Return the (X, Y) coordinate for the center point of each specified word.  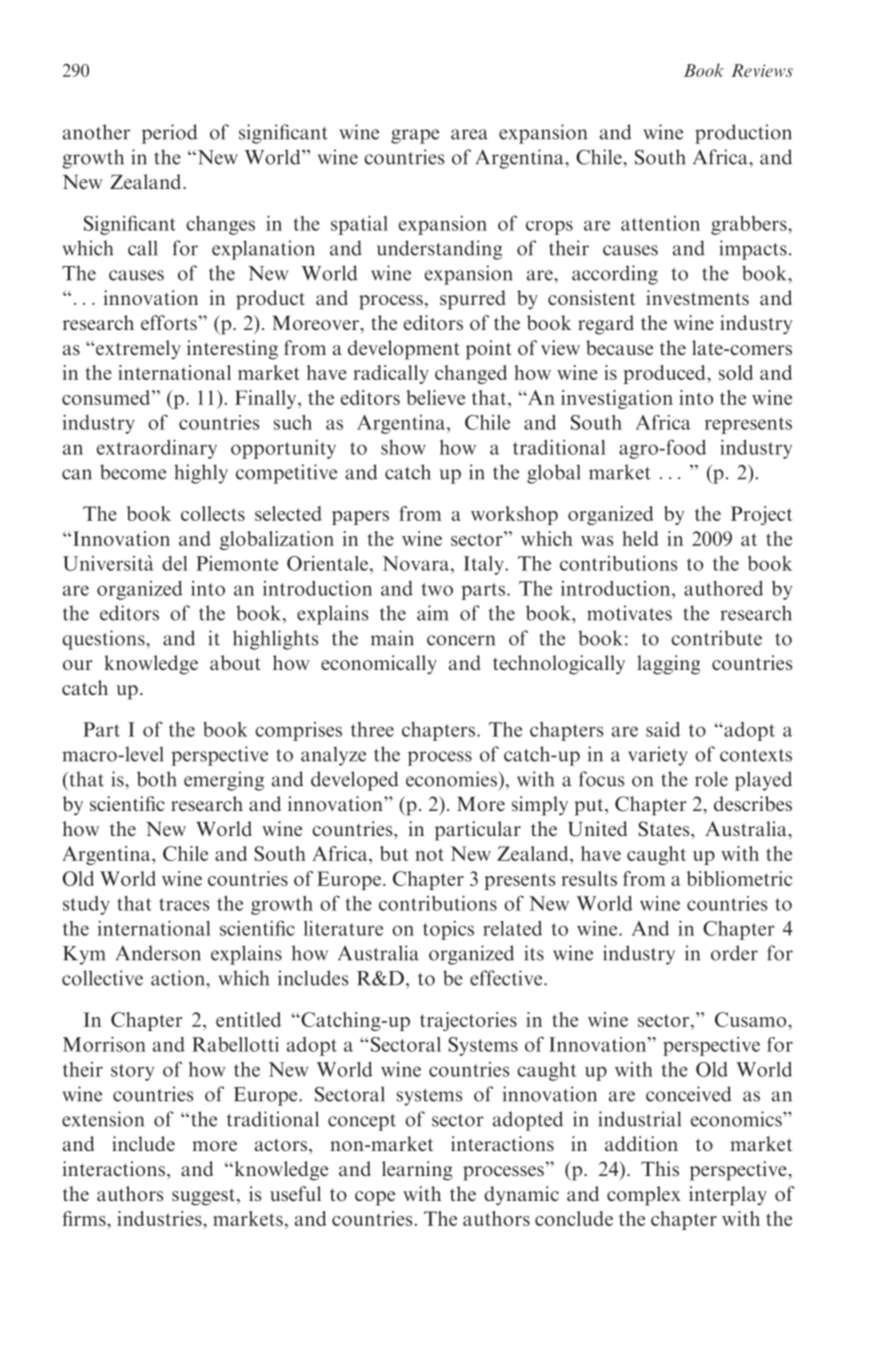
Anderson (158, 953)
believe (435, 397)
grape (415, 136)
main (392, 638)
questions (104, 640)
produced (665, 374)
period (170, 134)
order (734, 953)
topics (448, 930)
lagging (668, 665)
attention (660, 223)
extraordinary (157, 449)
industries (160, 1218)
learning (417, 1171)
